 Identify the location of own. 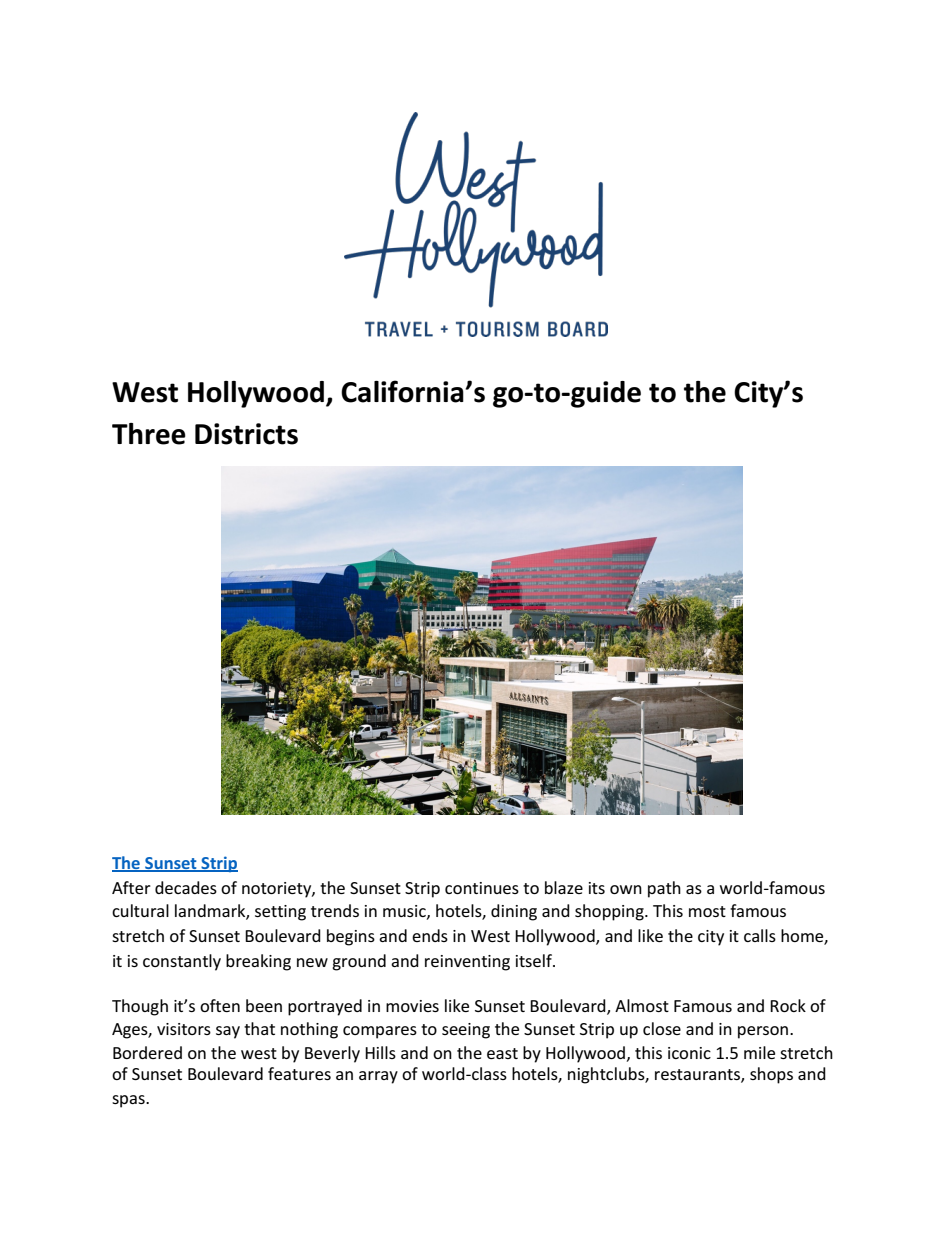
(626, 889).
